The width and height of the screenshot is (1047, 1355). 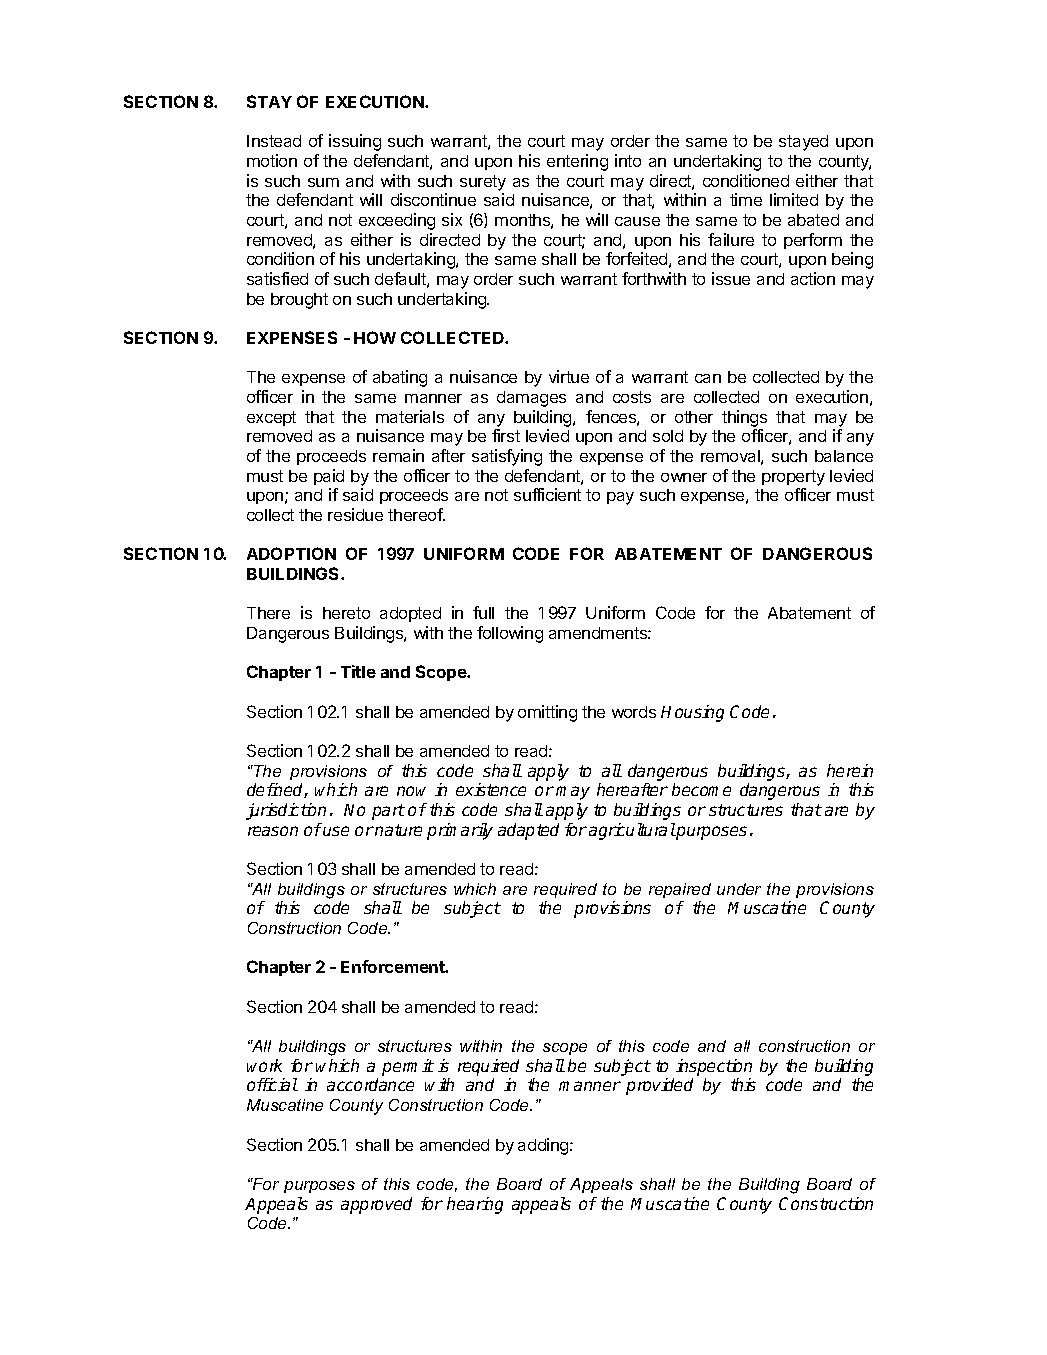 What do you see at coordinates (376, 1205) in the screenshot?
I see `approved` at bounding box center [376, 1205].
